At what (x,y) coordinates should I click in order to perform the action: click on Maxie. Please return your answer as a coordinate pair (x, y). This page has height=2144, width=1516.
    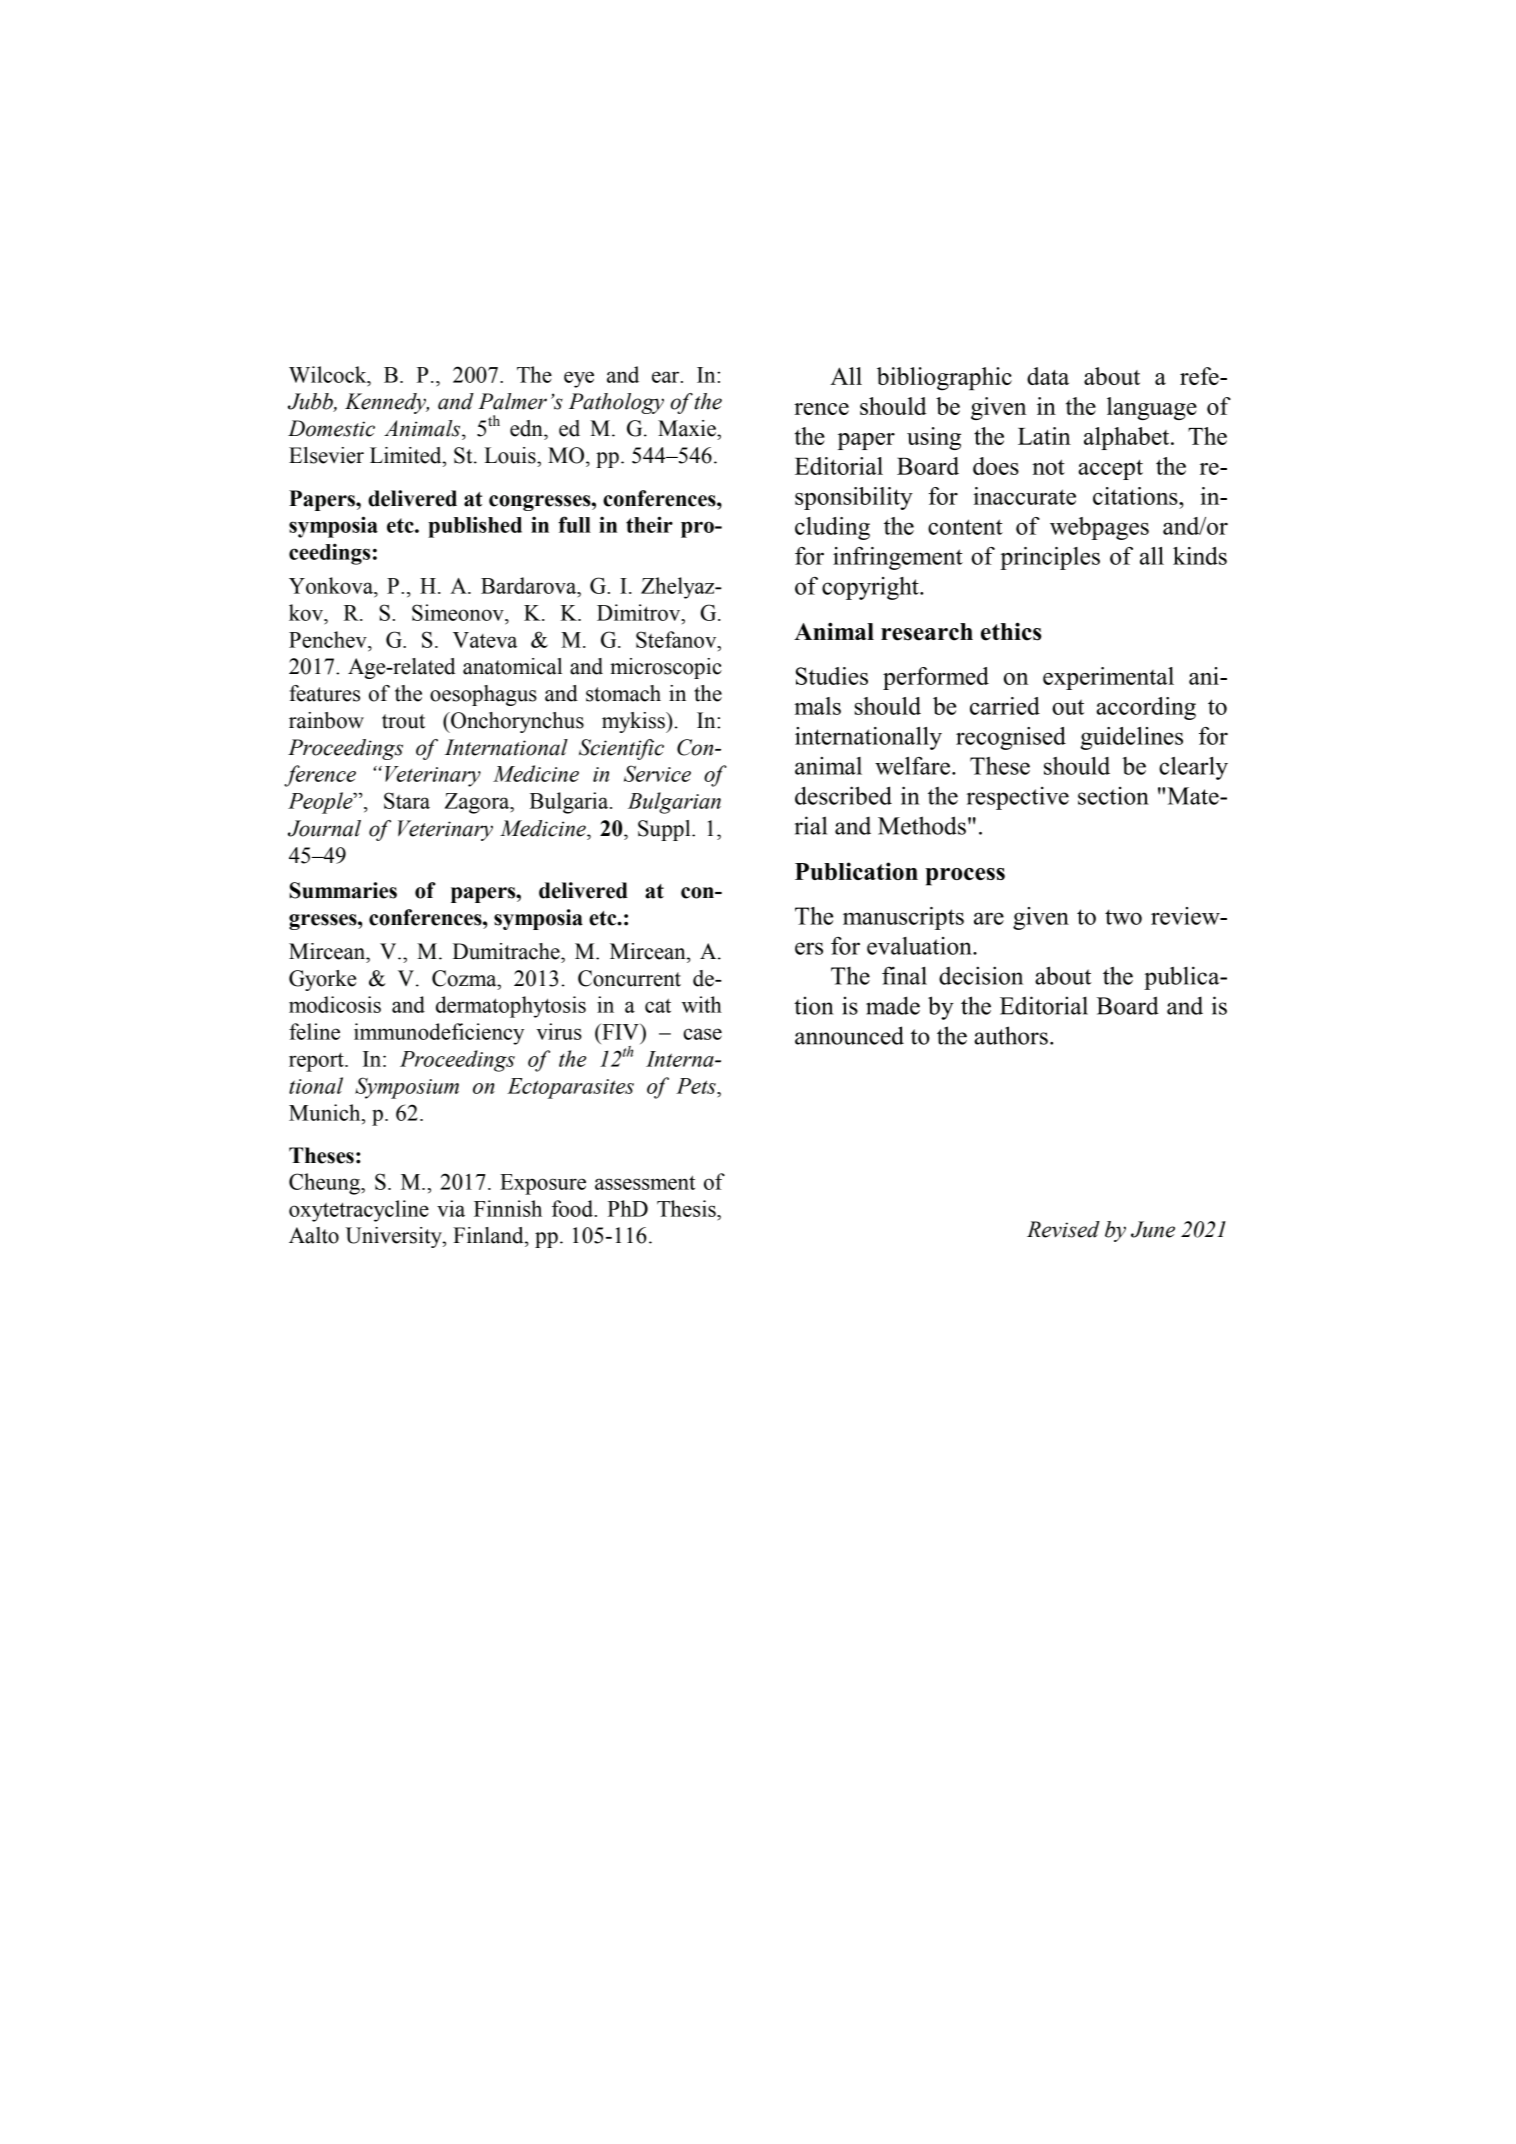
    Looking at the image, I should click on (688, 428).
